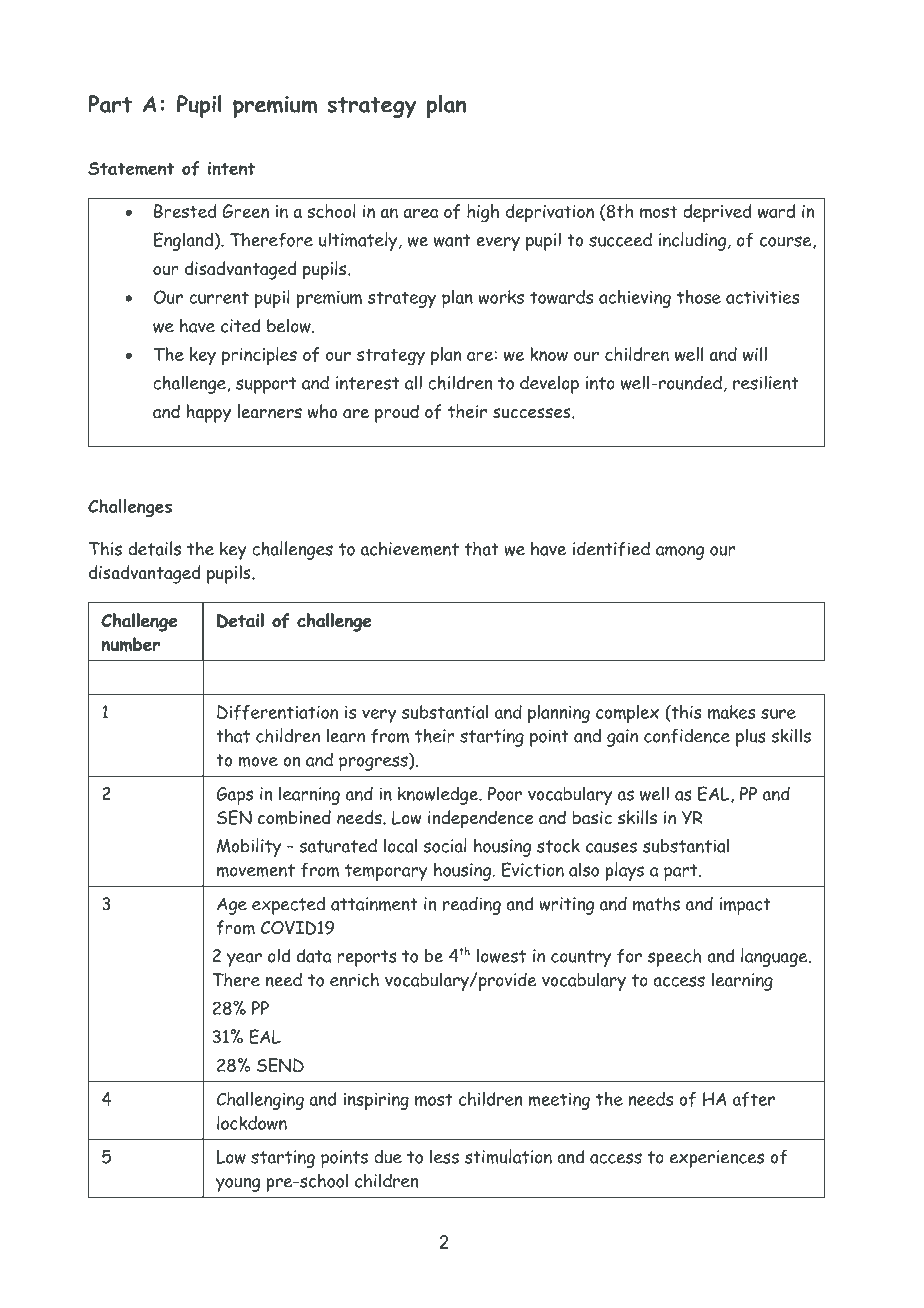  What do you see at coordinates (245, 211) in the screenshot?
I see `Green` at bounding box center [245, 211].
